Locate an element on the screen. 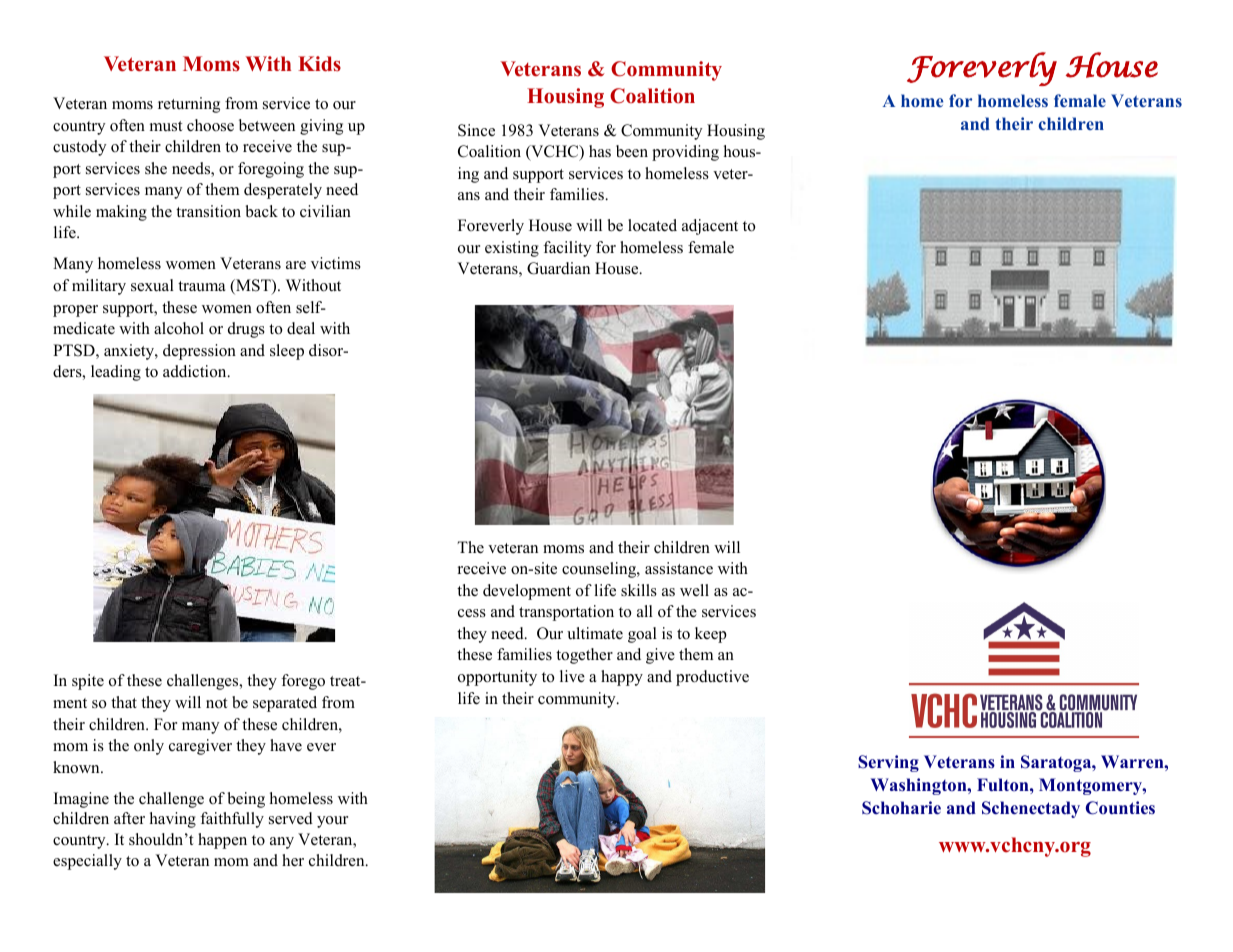 The height and width of the screenshot is (952, 1233). Since is located at coordinates (476, 130).
